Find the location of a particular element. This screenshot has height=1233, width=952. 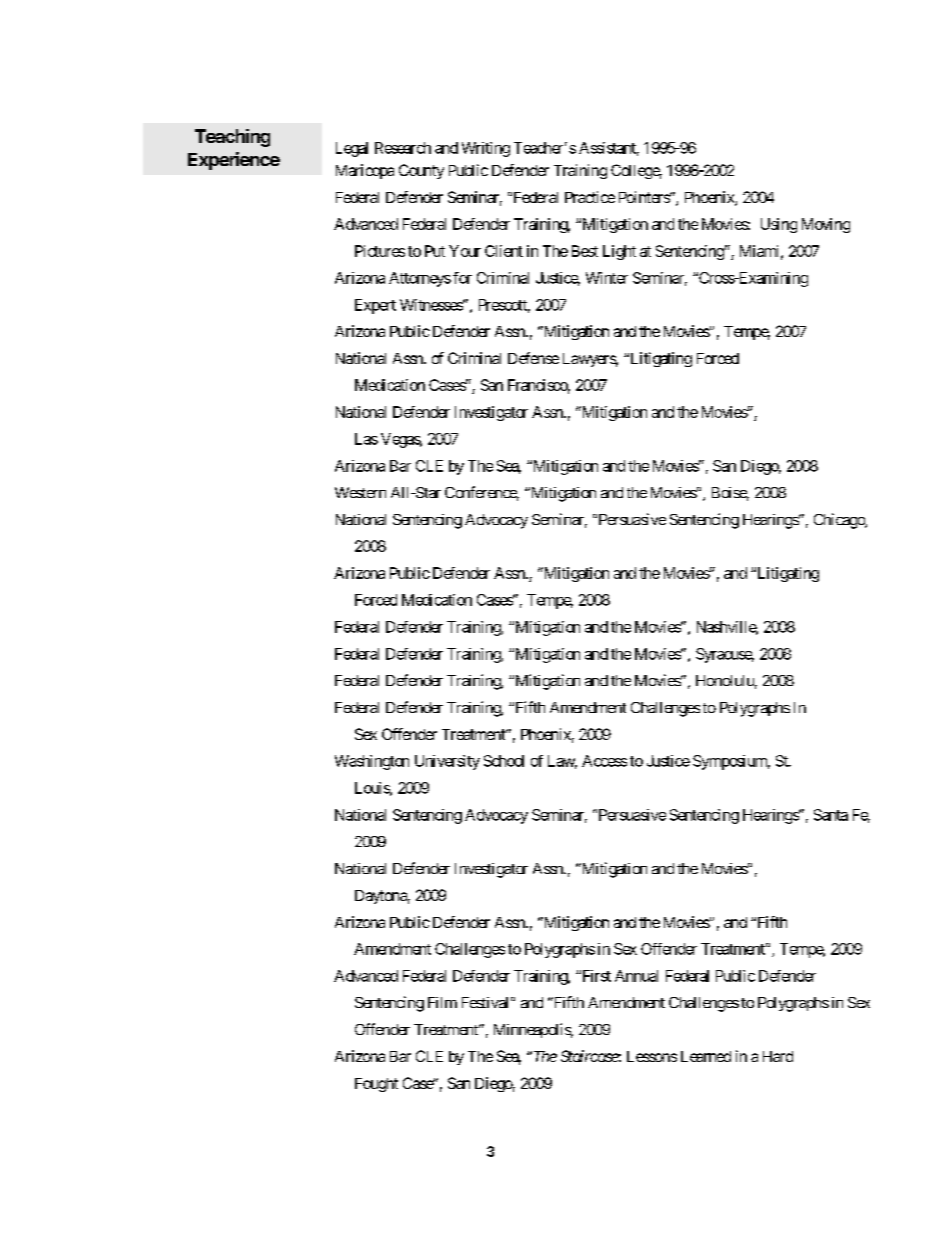

School is located at coordinates (504, 761).
